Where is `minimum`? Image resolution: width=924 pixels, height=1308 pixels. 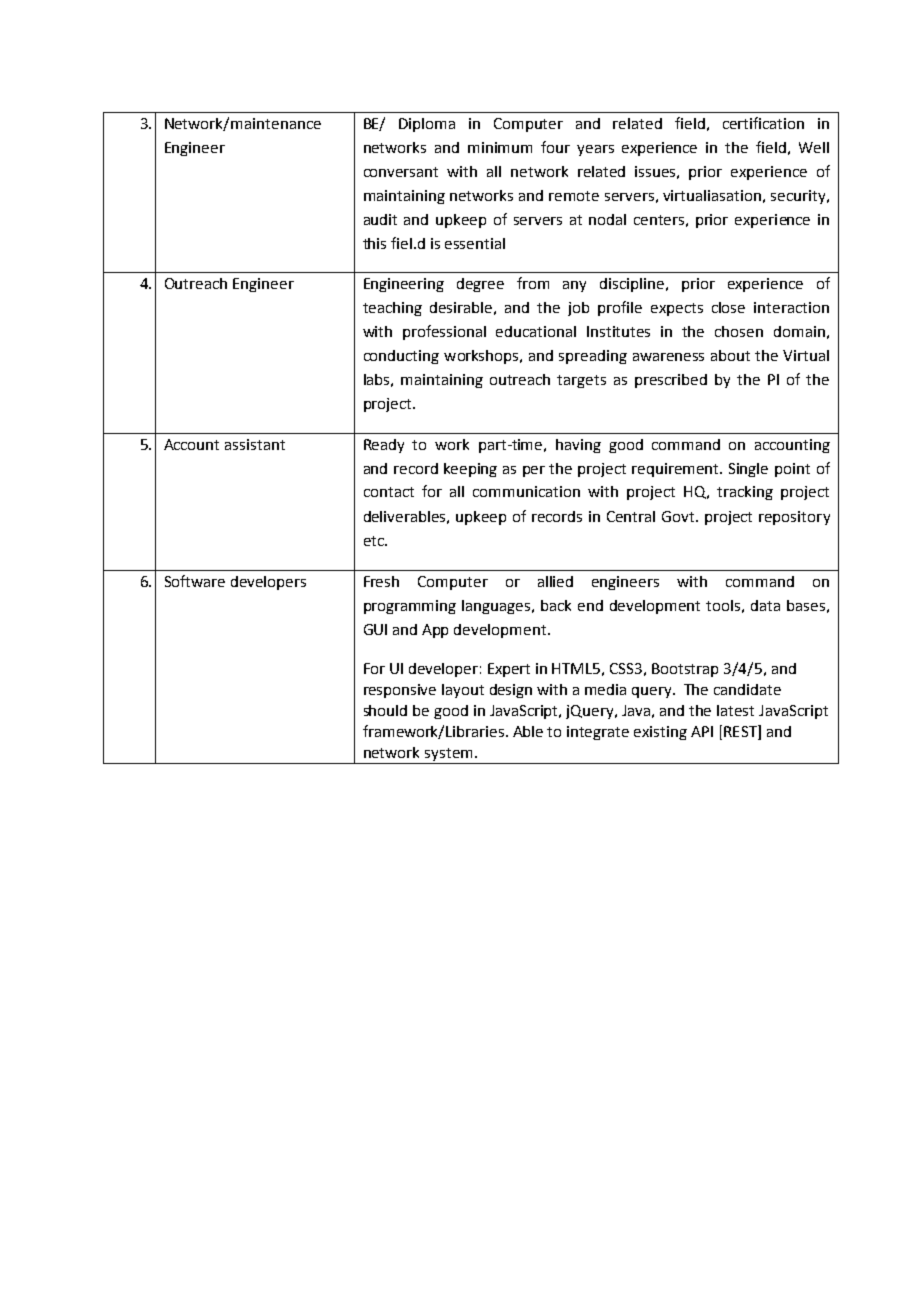
minimum is located at coordinates (500, 147).
